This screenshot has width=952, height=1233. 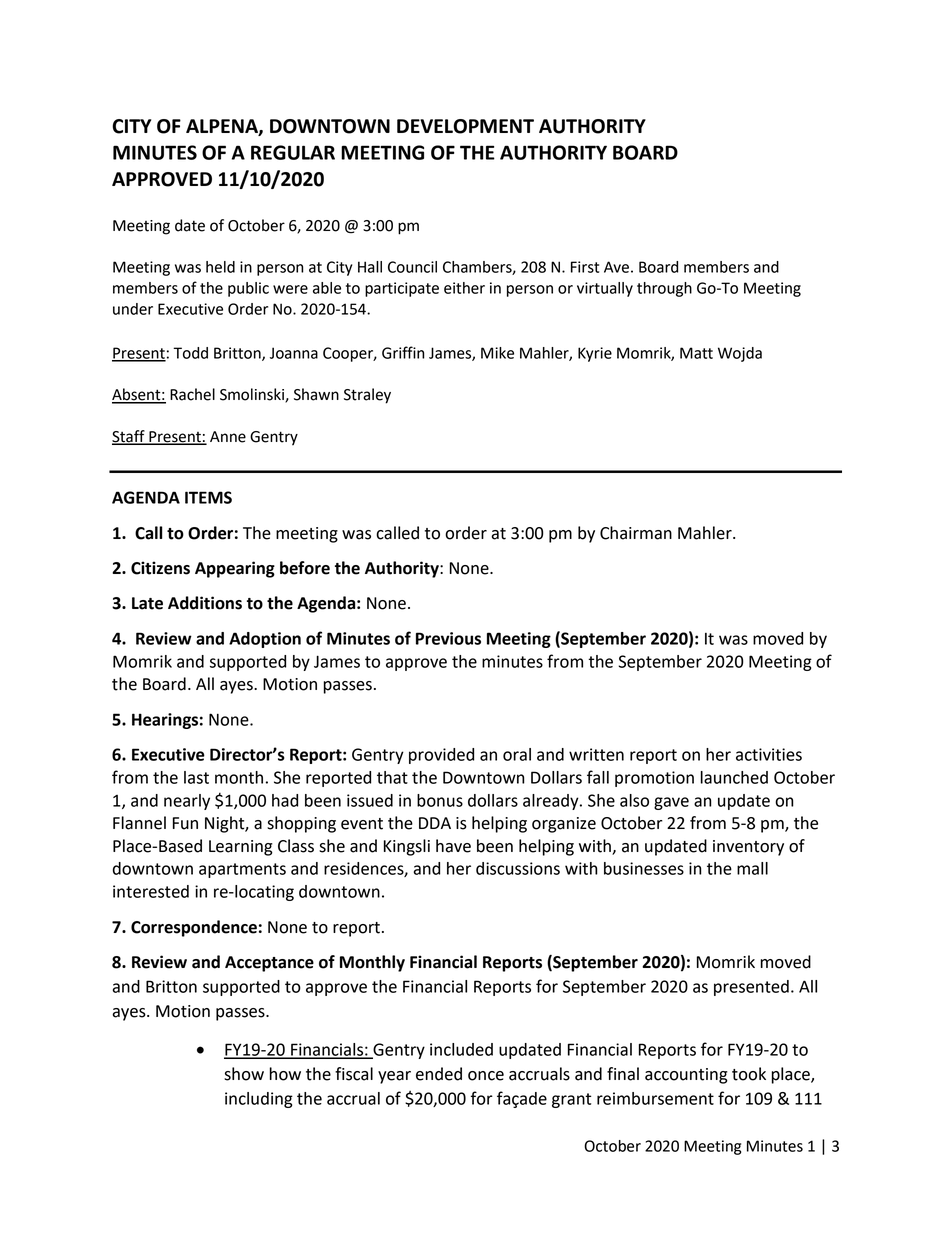 What do you see at coordinates (244, 1074) in the screenshot?
I see `show` at bounding box center [244, 1074].
